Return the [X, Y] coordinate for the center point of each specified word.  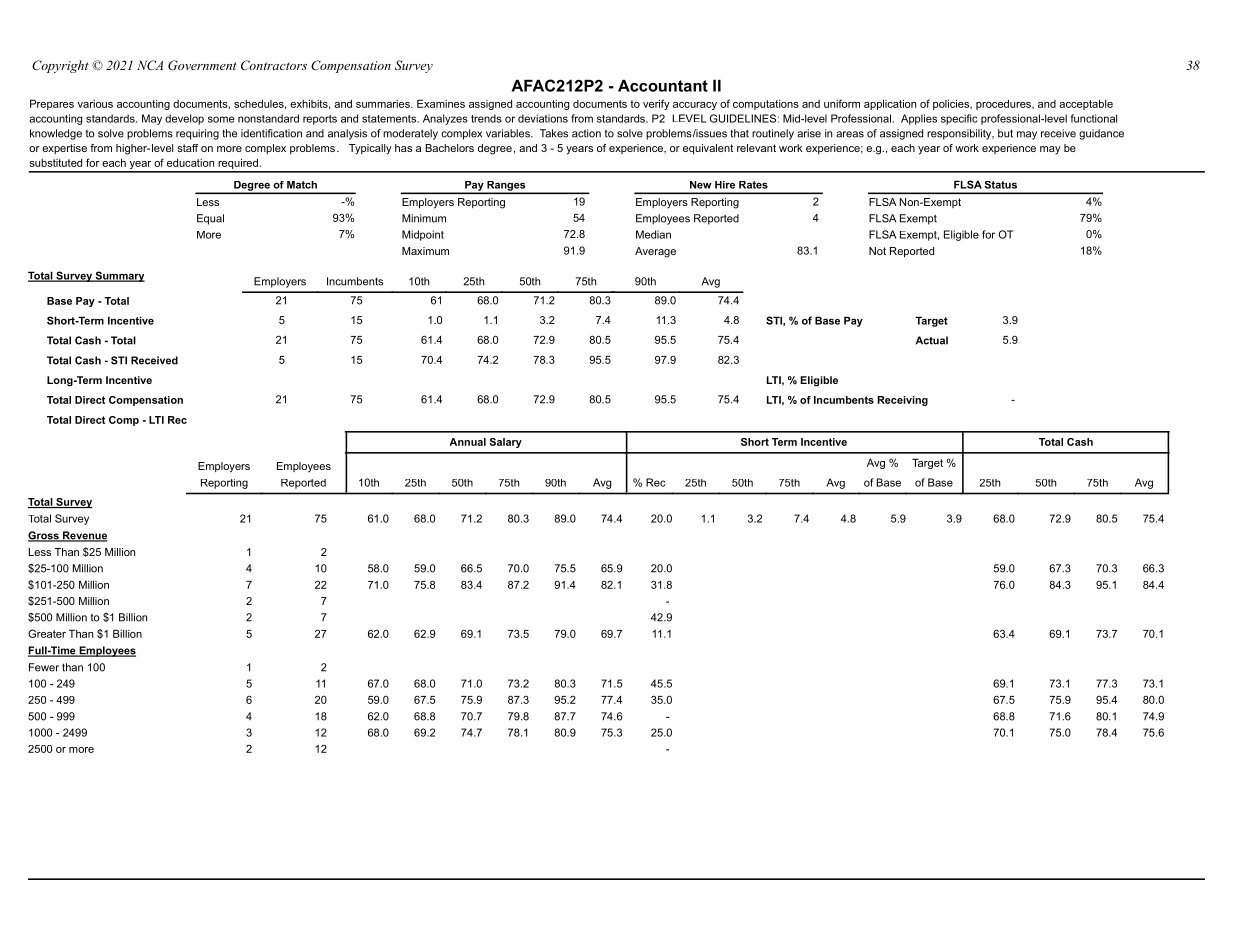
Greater [47, 633]
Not [877, 251]
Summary [119, 276]
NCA [150, 65]
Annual [468, 442]
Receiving [902, 401]
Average [655, 252]
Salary [505, 443]
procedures [1004, 104]
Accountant [663, 86]
